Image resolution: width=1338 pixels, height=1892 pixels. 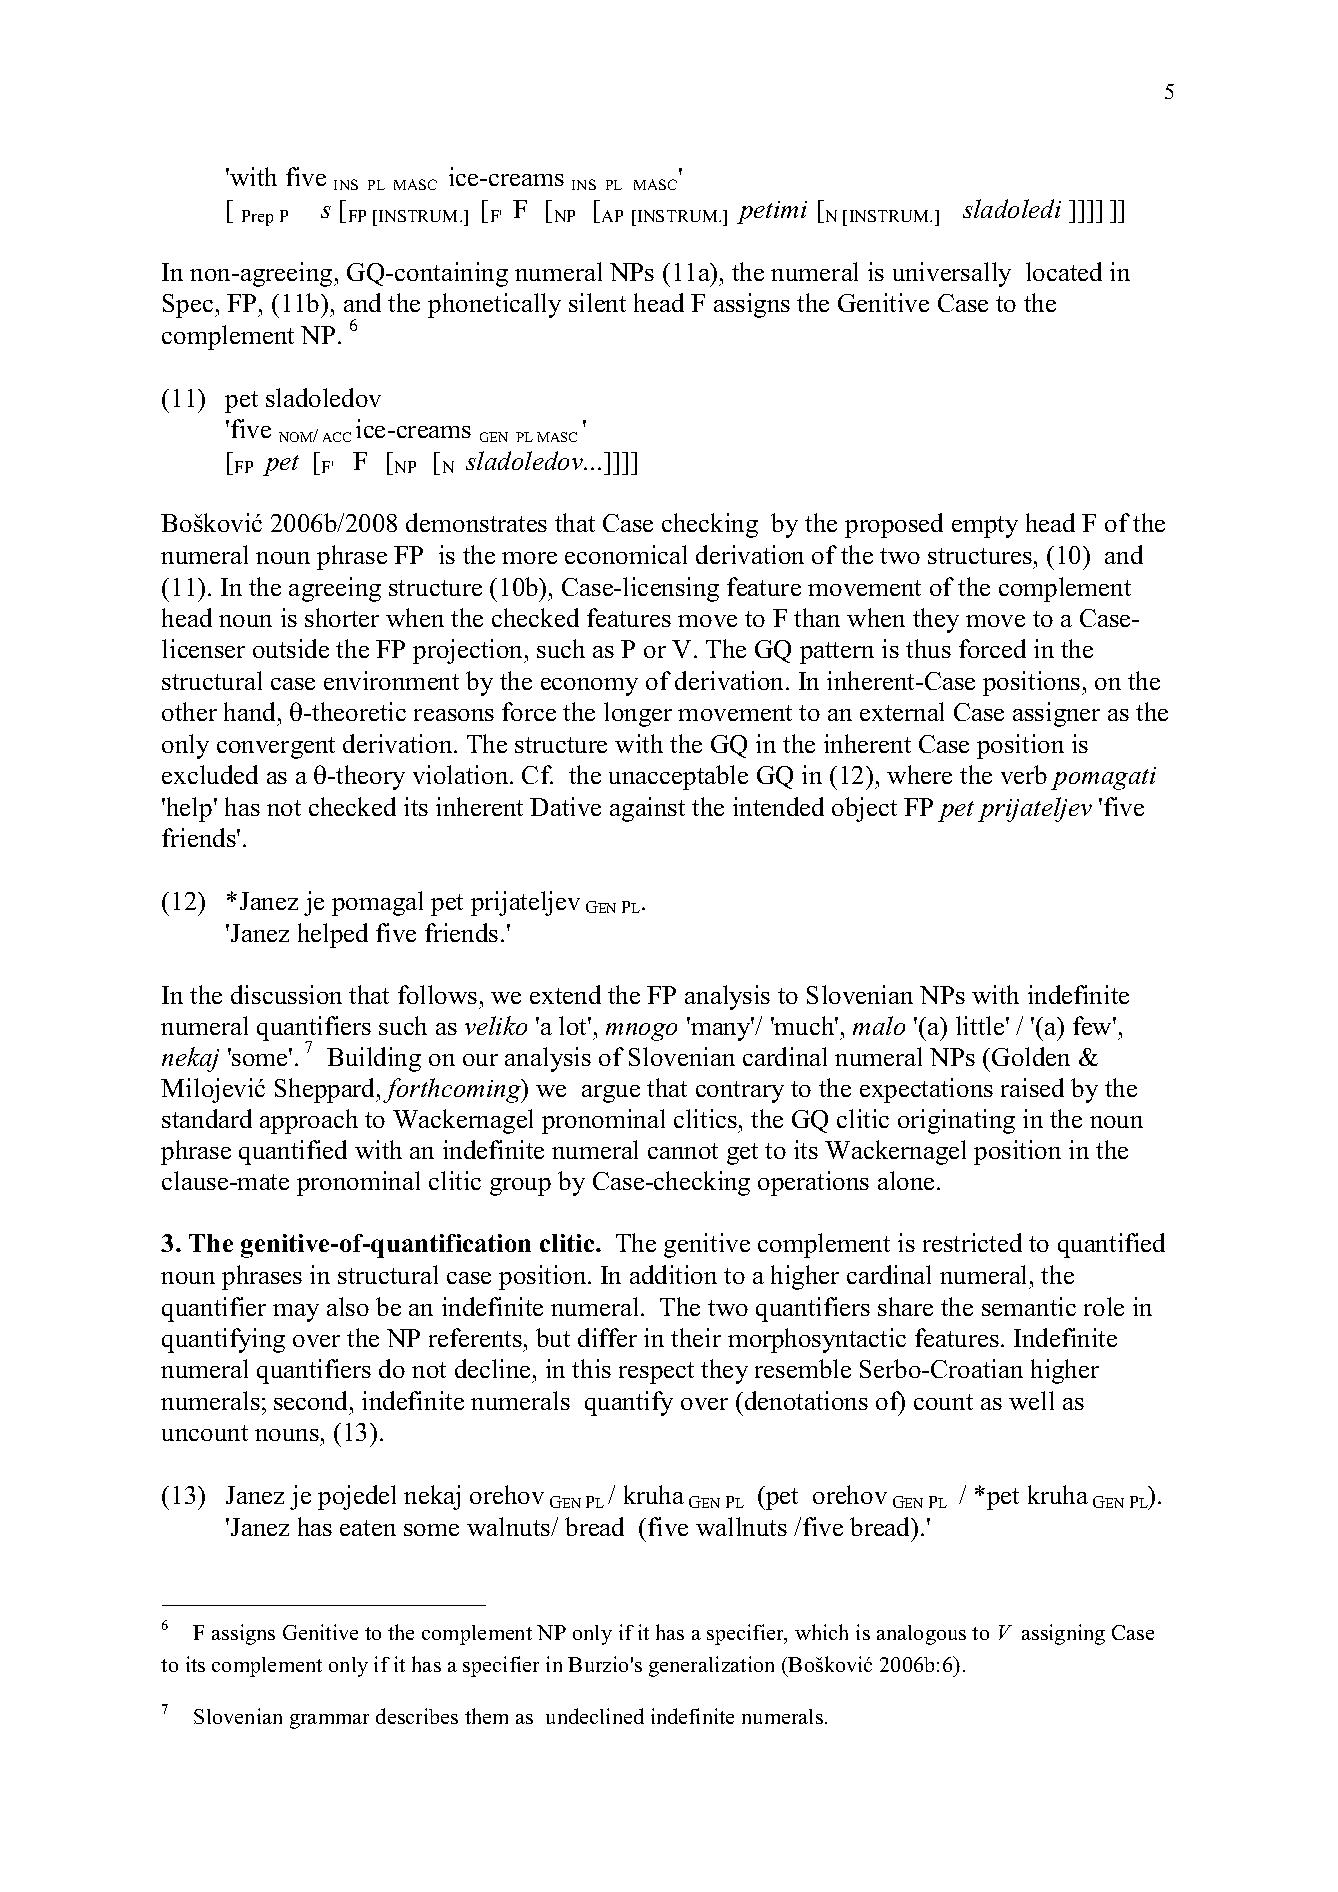 What do you see at coordinates (257, 218) in the document?
I see `Prep` at bounding box center [257, 218].
